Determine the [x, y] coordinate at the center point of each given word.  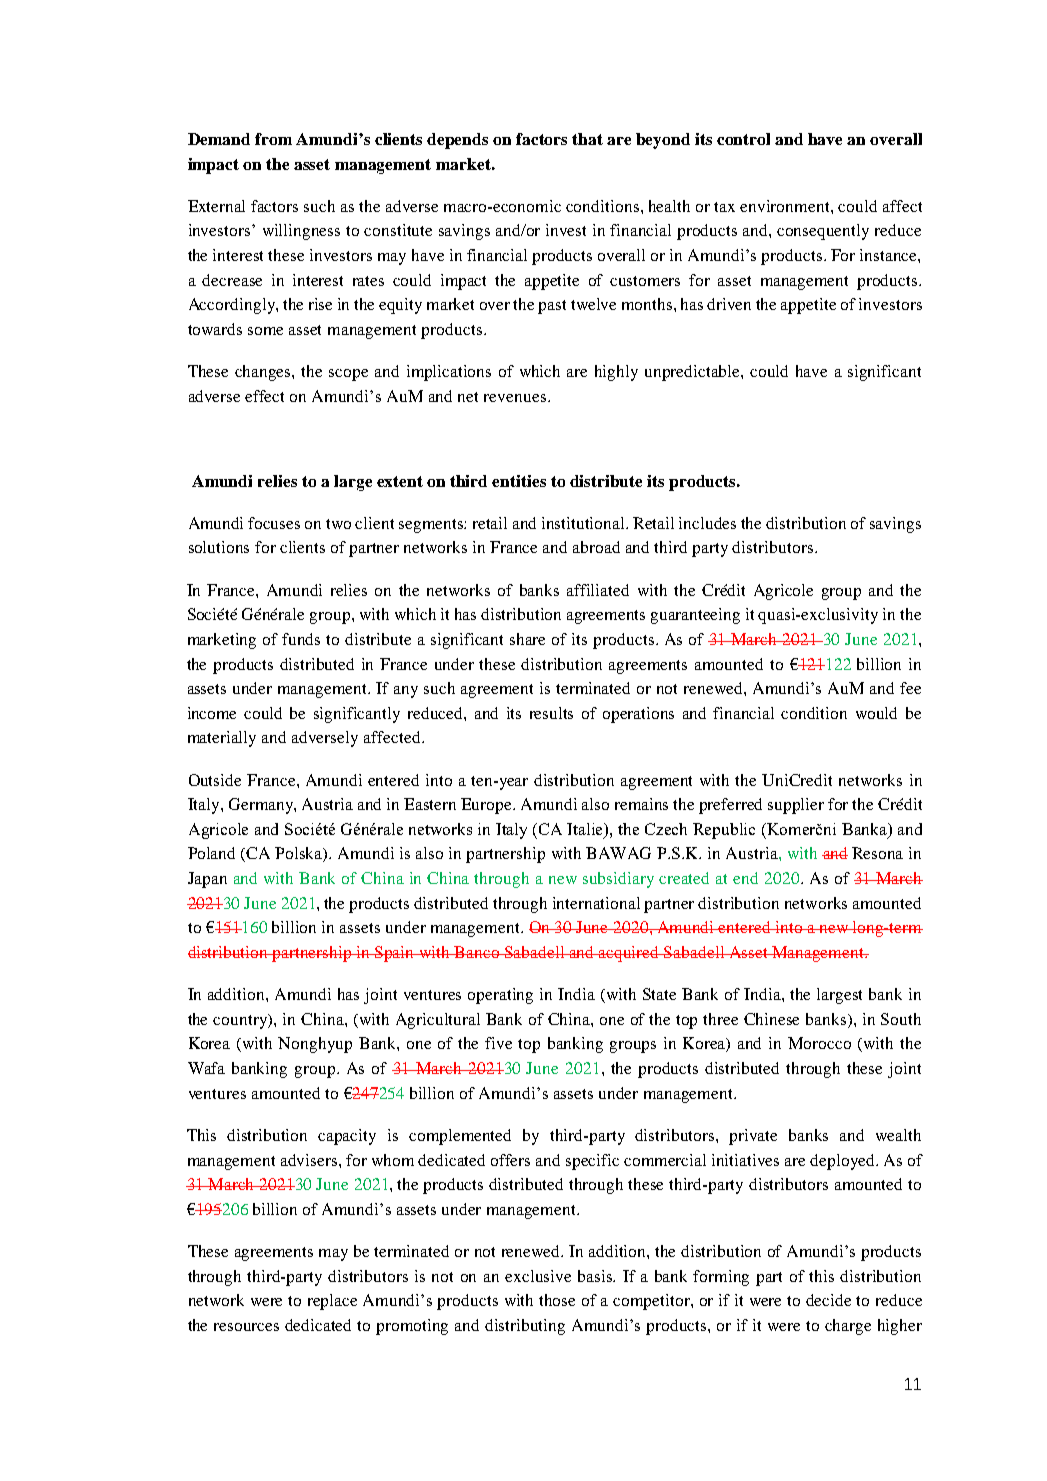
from [273, 139]
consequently [823, 232]
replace [332, 1302]
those [557, 1300]
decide [828, 1300]
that [587, 139]
